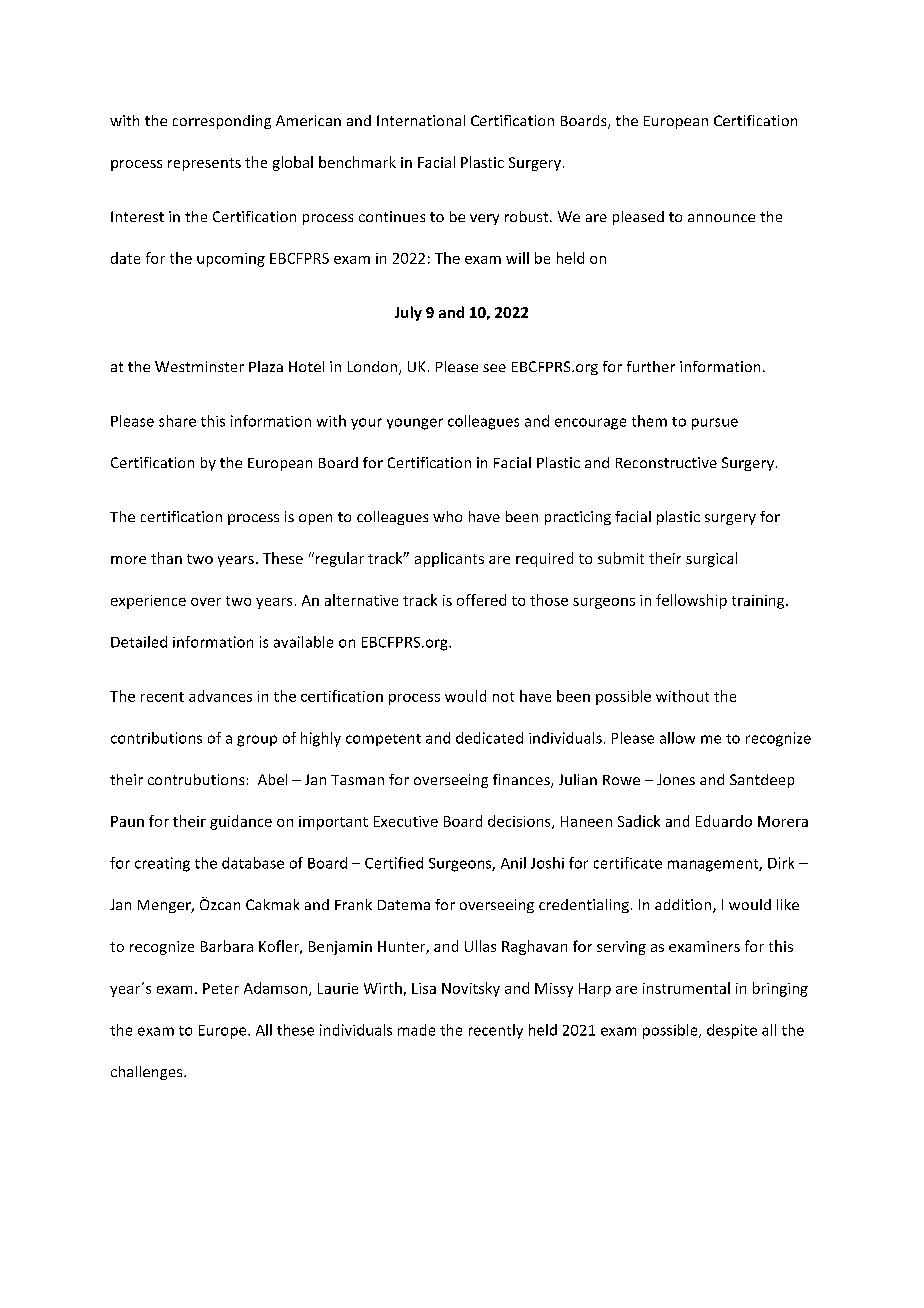  I want to click on made, so click(416, 1030).
